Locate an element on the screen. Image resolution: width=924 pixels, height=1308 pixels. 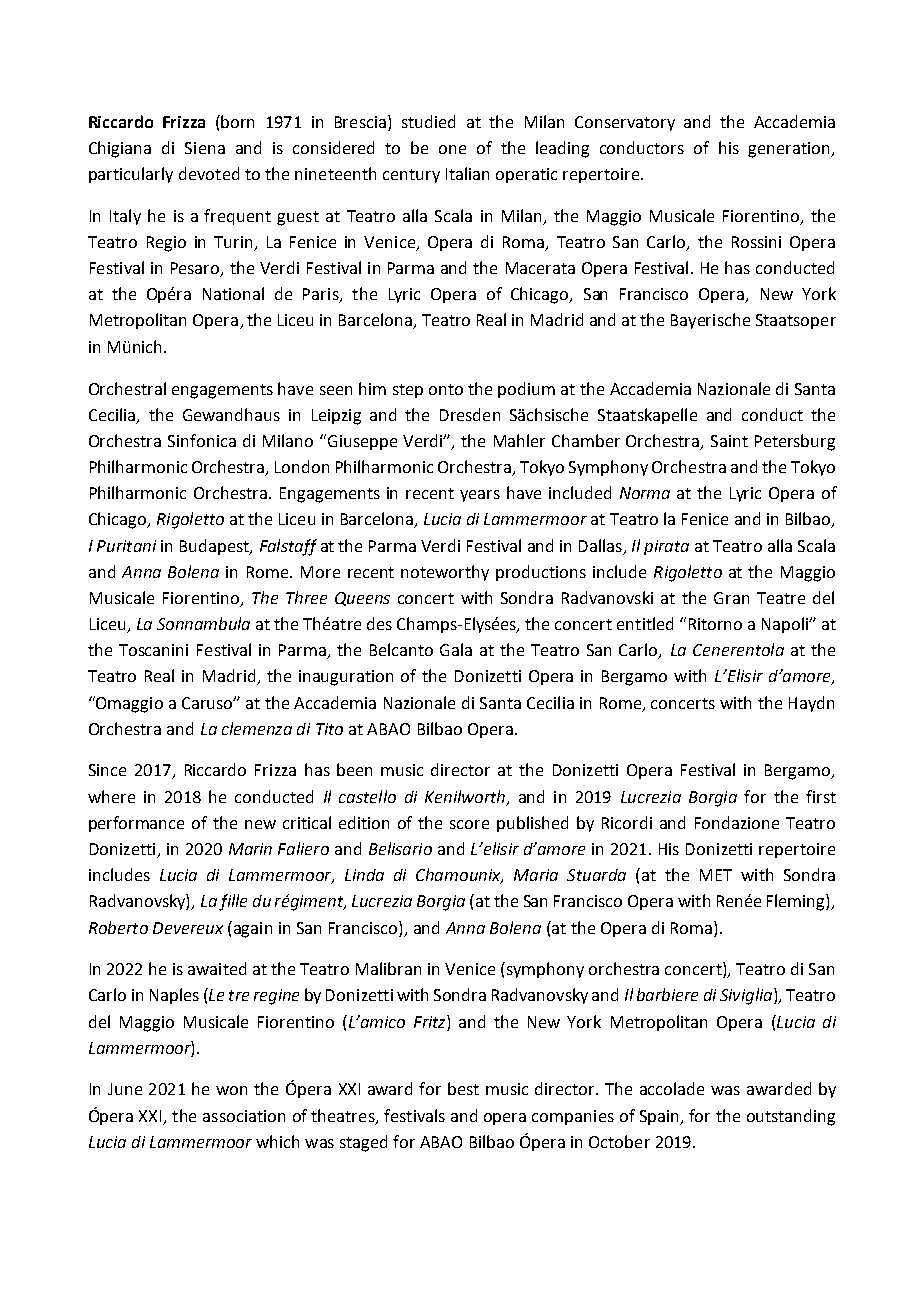
won is located at coordinates (231, 1090).
